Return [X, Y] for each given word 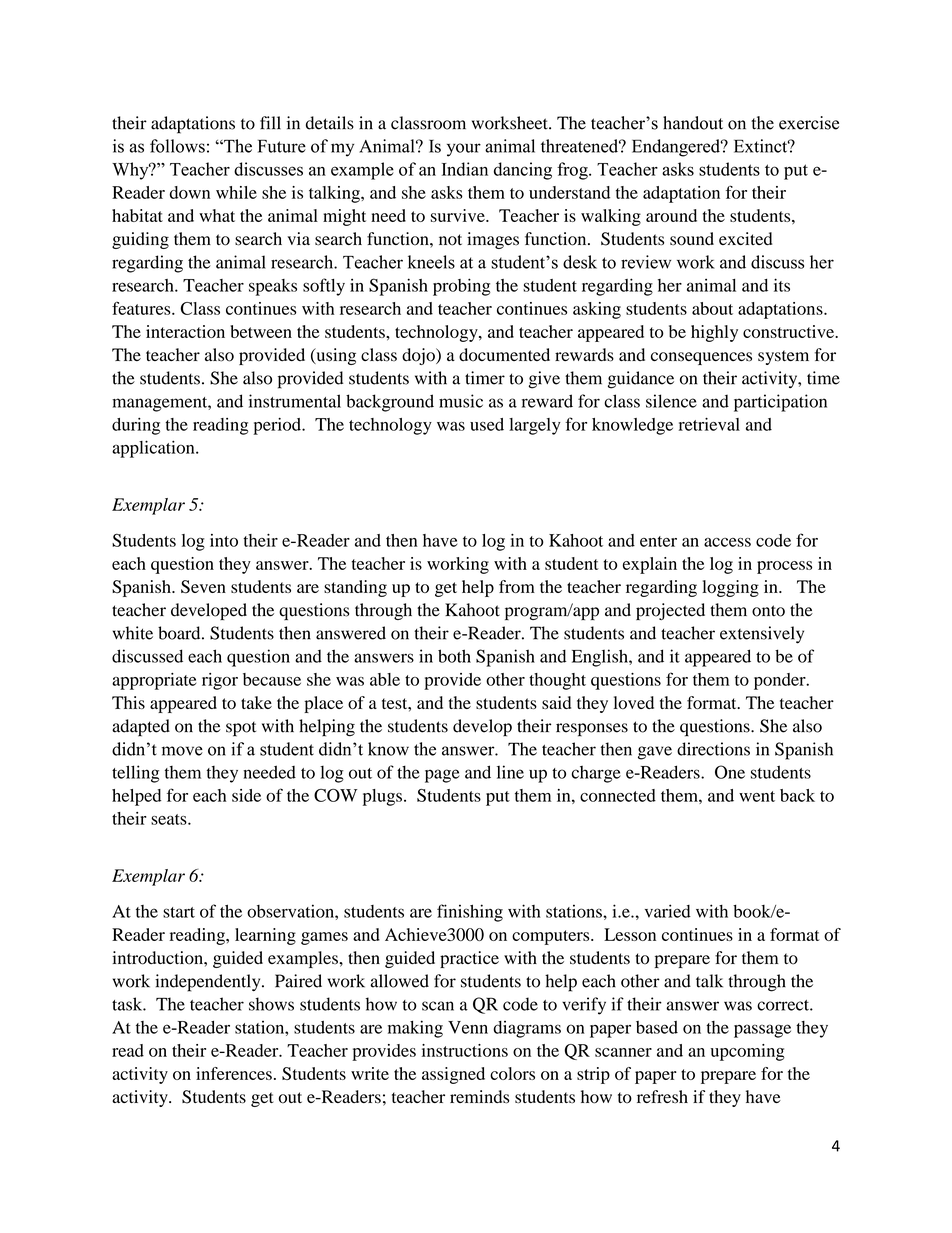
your [464, 150]
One [730, 772]
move [182, 751]
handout [693, 123]
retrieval [709, 424]
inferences [234, 1073]
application [154, 449]
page [442, 776]
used [487, 424]
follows [177, 146]
